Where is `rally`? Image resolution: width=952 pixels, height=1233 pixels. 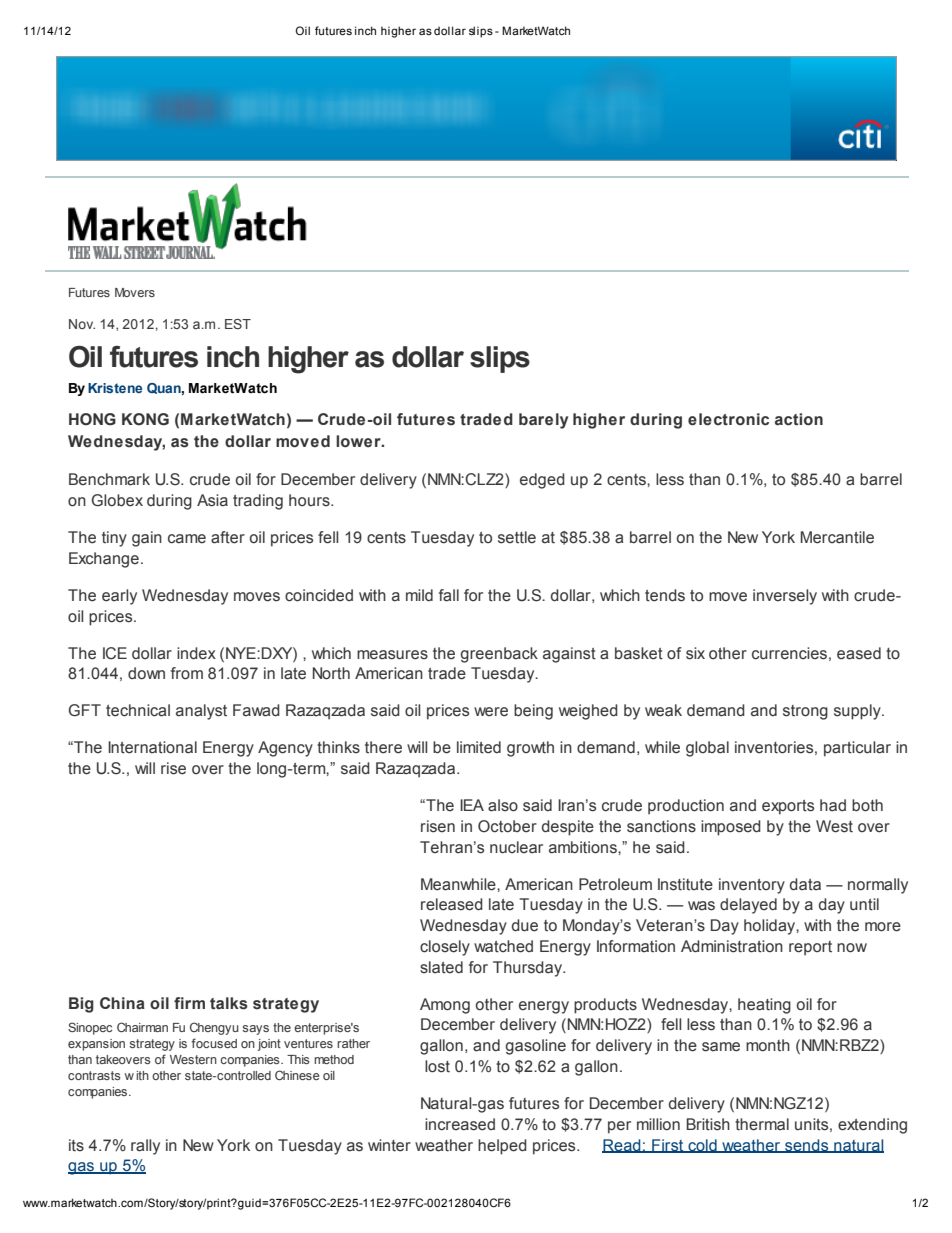
rally is located at coordinates (145, 1147).
